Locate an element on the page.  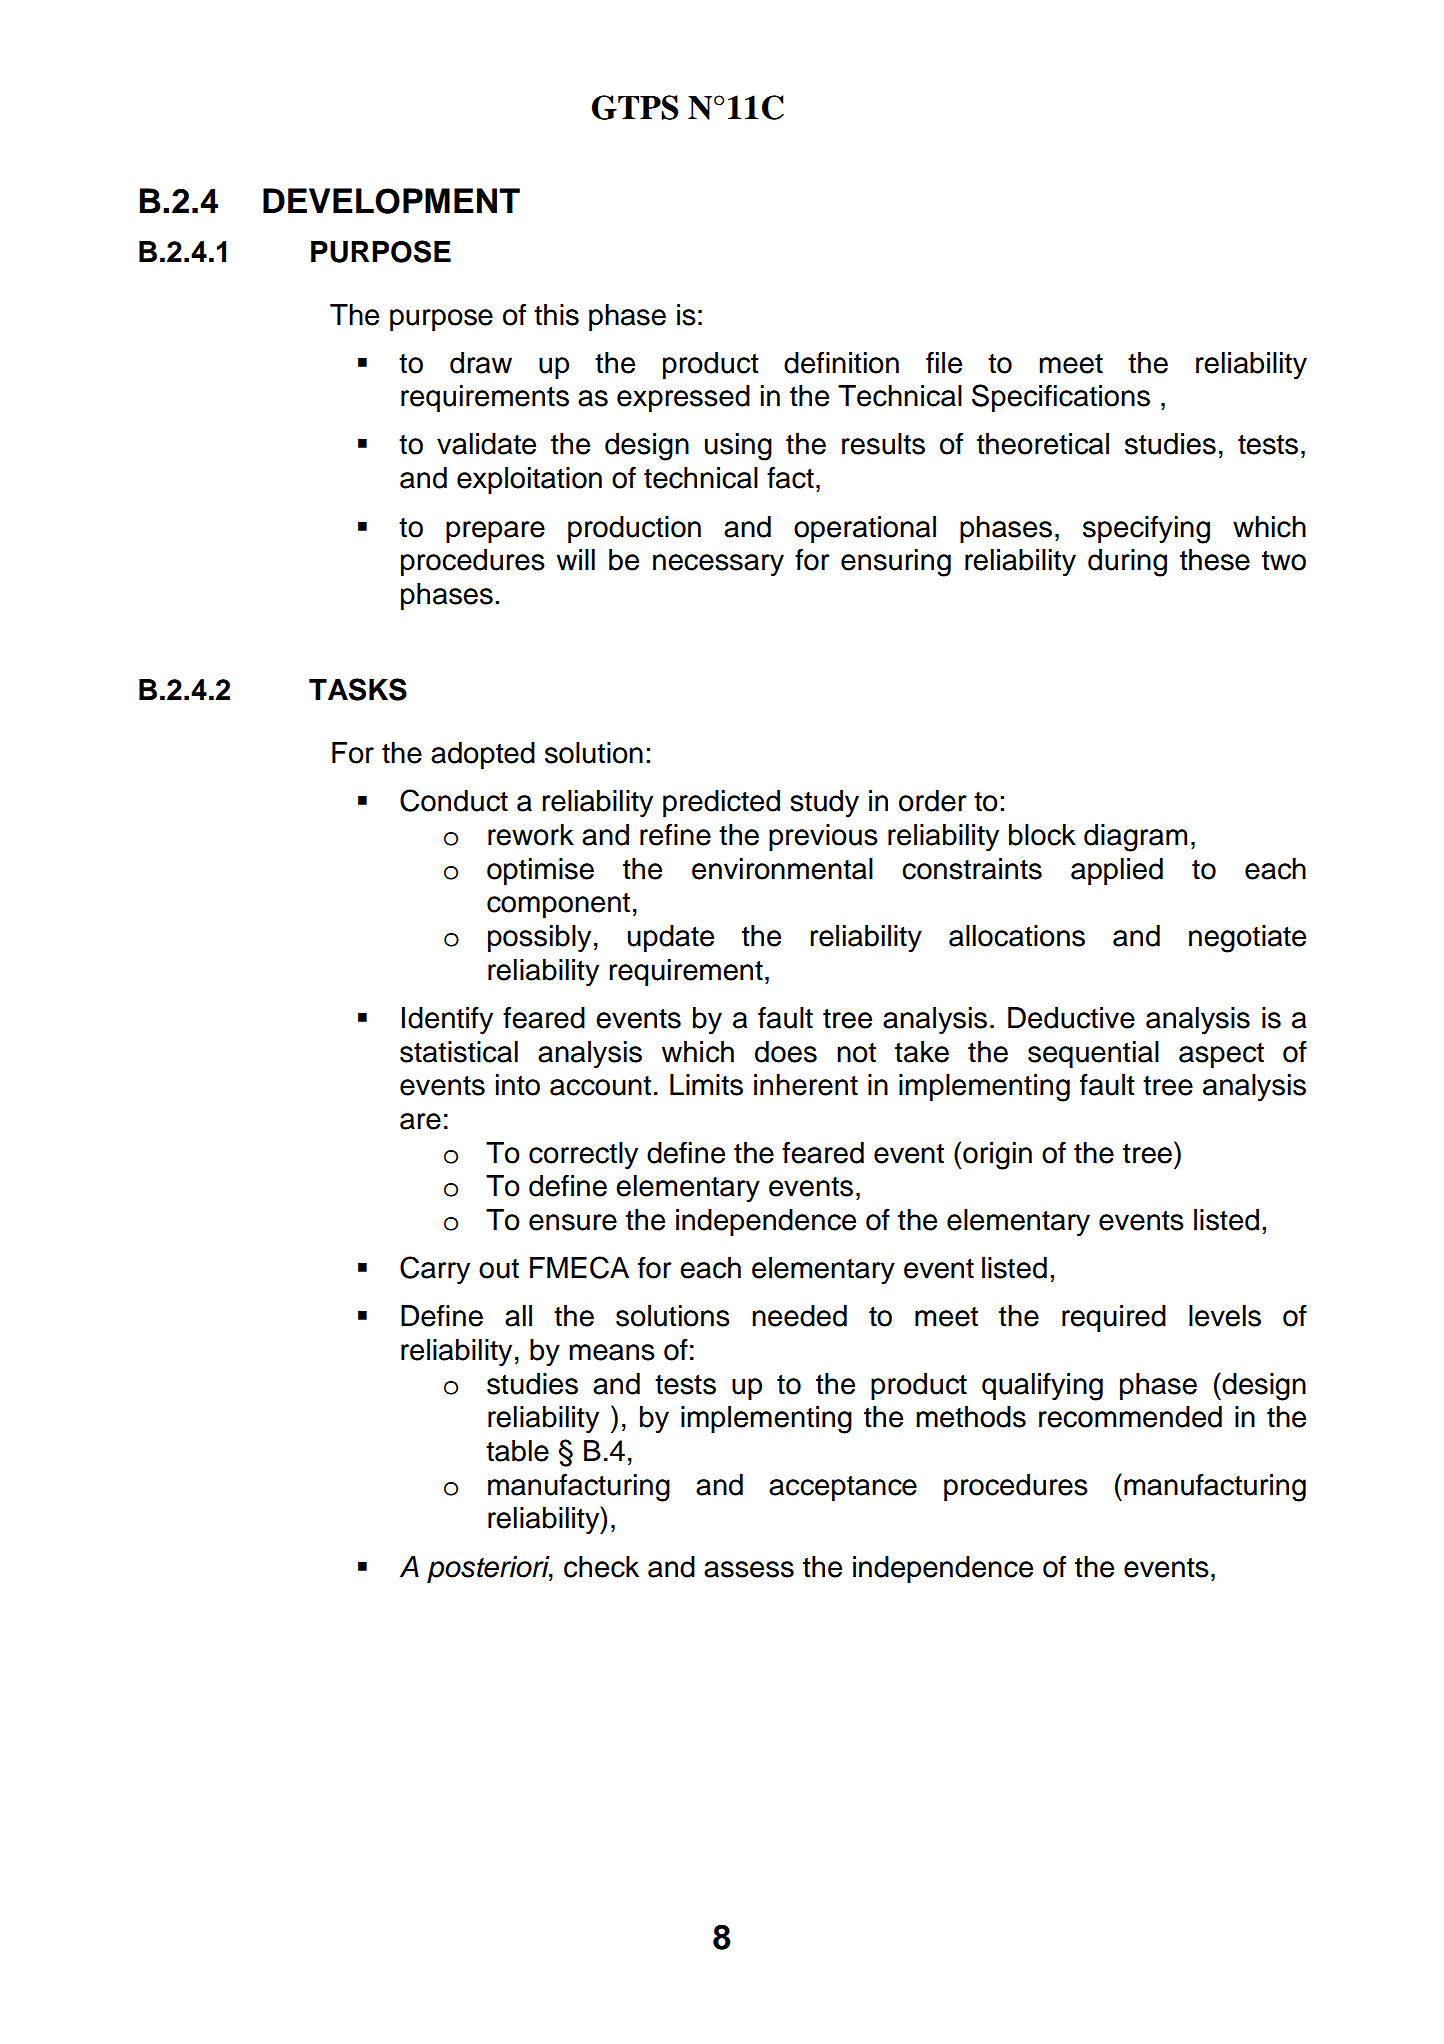
inherent is located at coordinates (806, 1085).
